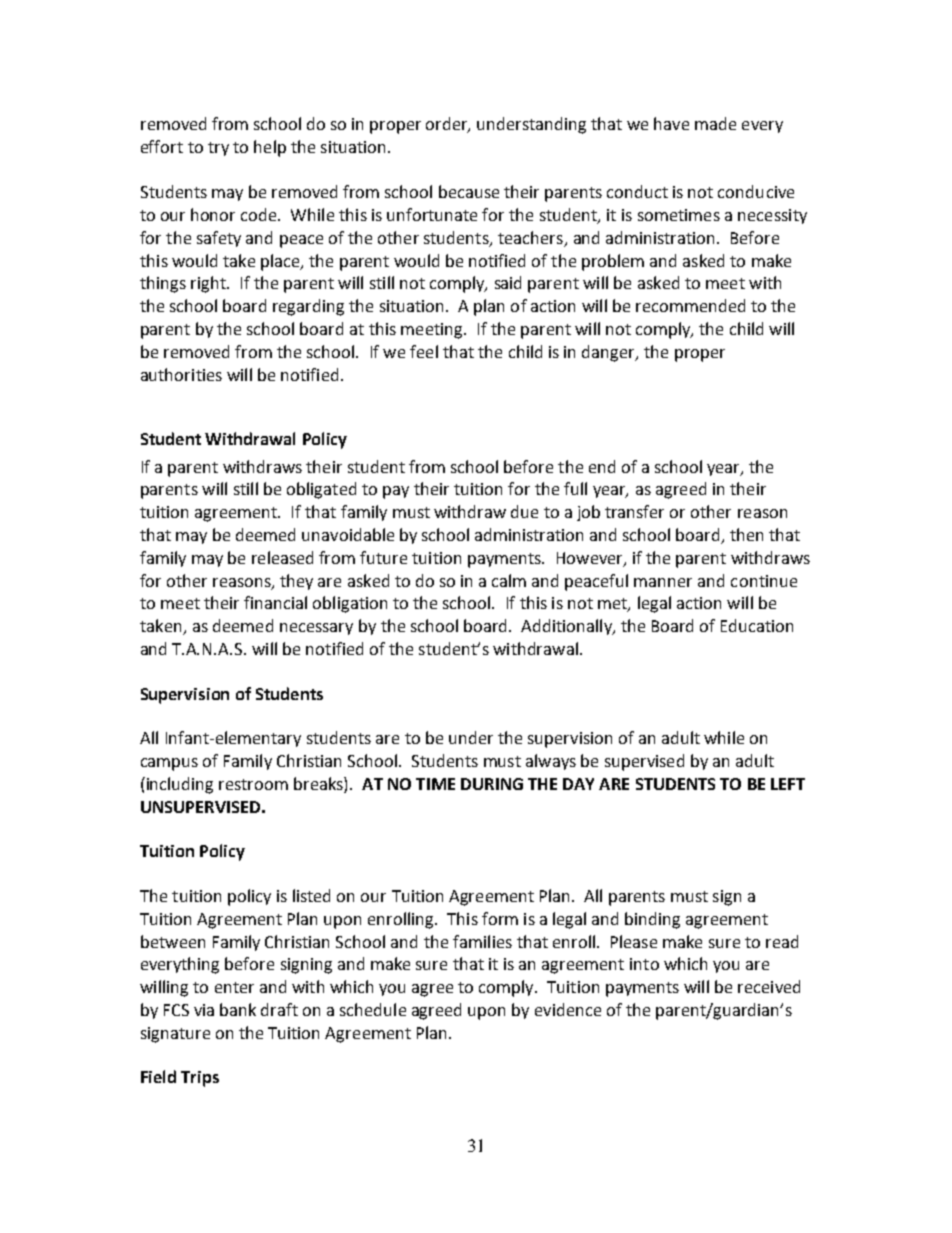  Describe the element at coordinates (181, 374) in the screenshot. I see `authorities` at that location.
